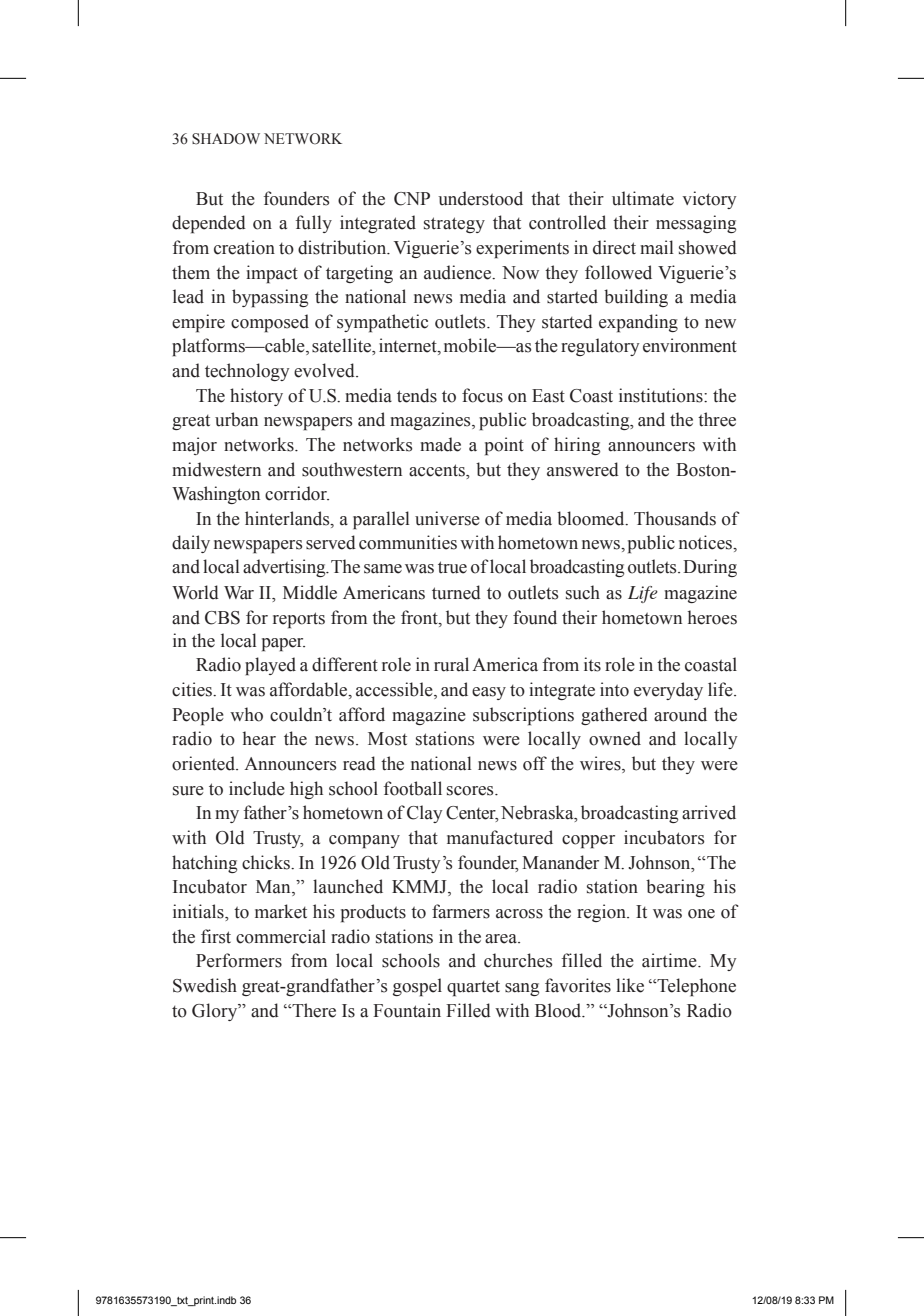 This screenshot has height=1316, width=924. What do you see at coordinates (226, 139) in the screenshot?
I see `SHADOW` at bounding box center [226, 139].
